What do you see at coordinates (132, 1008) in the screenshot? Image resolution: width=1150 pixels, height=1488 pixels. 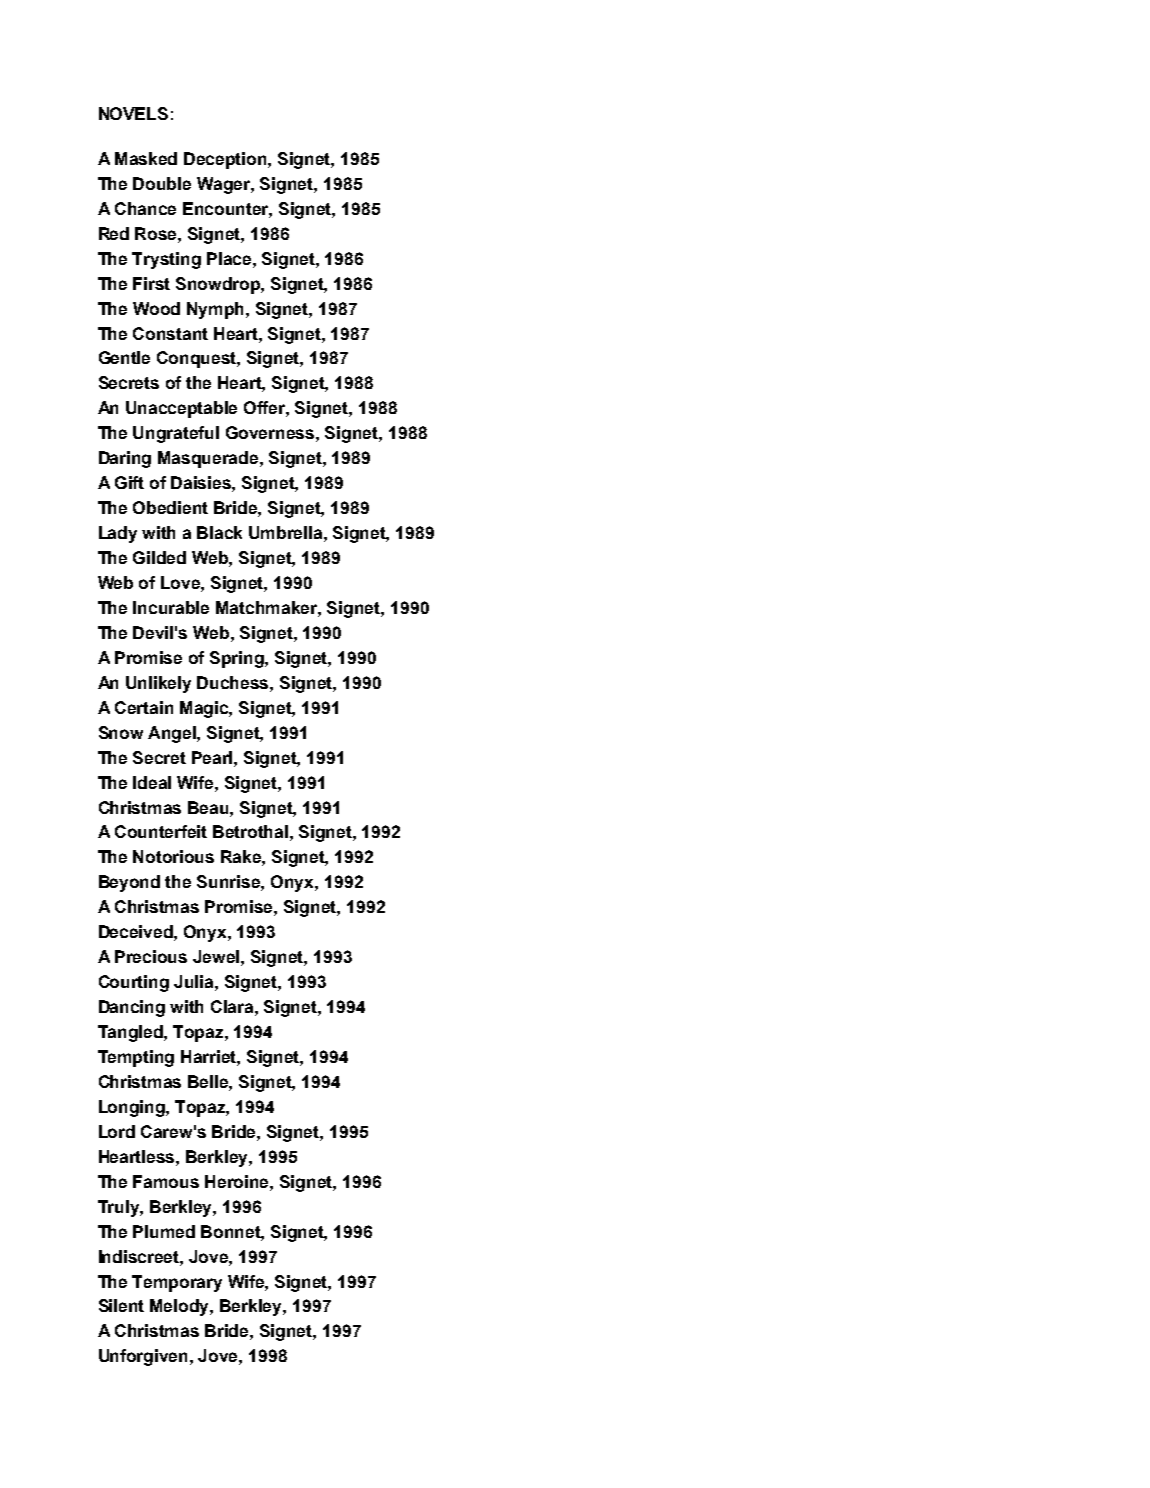 I see `Dancing` at bounding box center [132, 1008].
